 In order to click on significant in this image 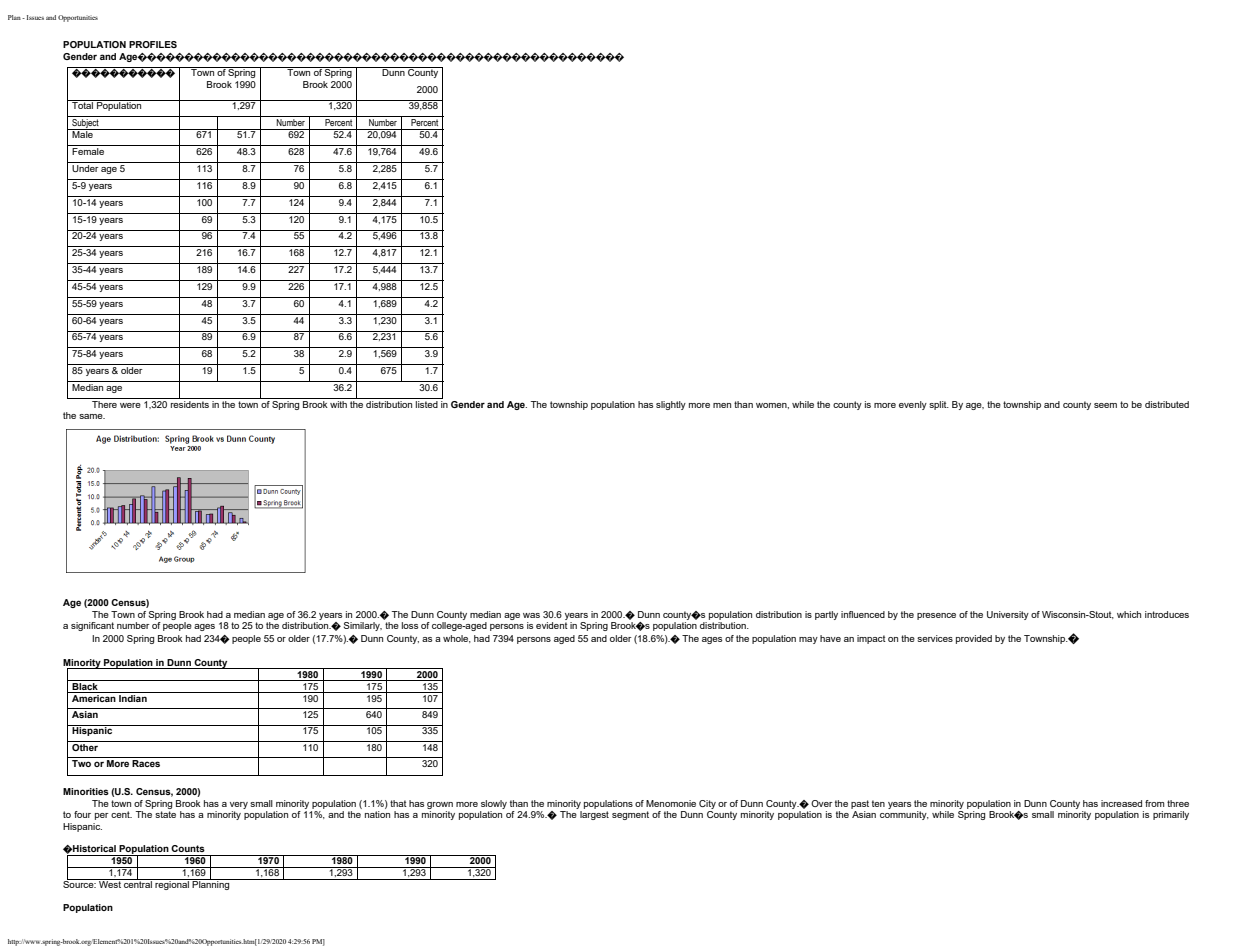, I will do `click(92, 626)`.
